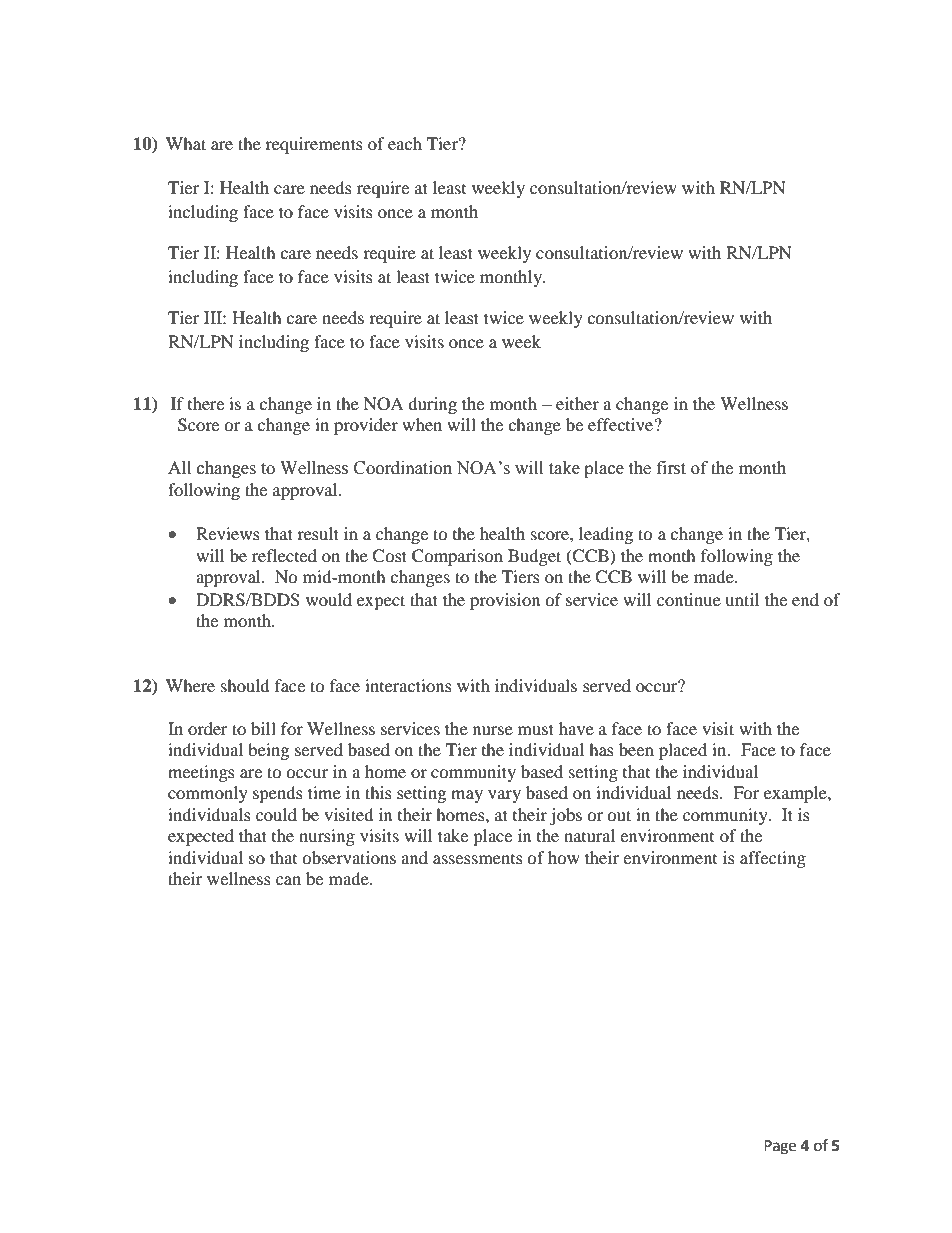  What do you see at coordinates (405, 143) in the page?
I see `each` at bounding box center [405, 143].
